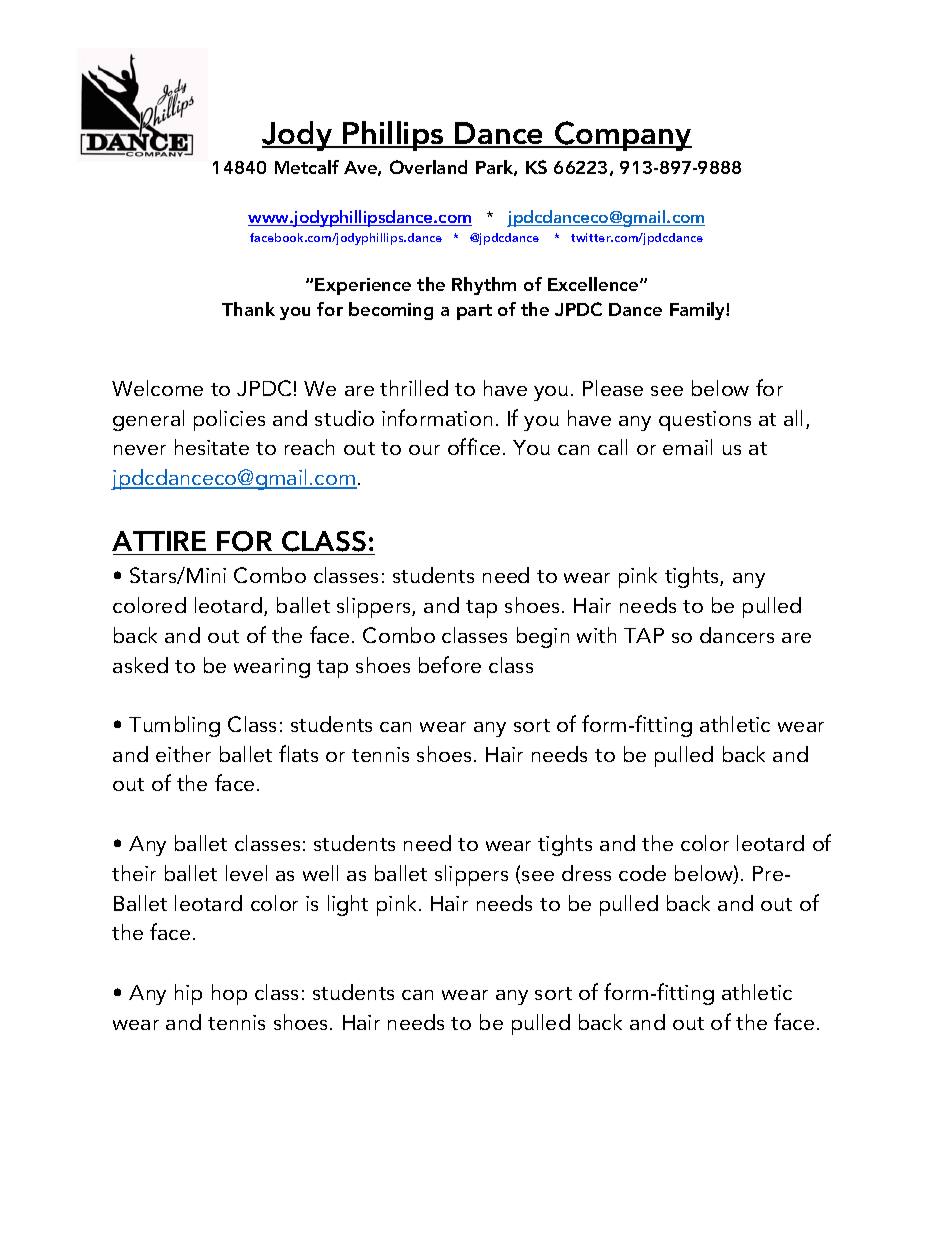 The height and width of the screenshot is (1233, 952). Describe the element at coordinates (307, 167) in the screenshot. I see `Metcalf` at that location.
